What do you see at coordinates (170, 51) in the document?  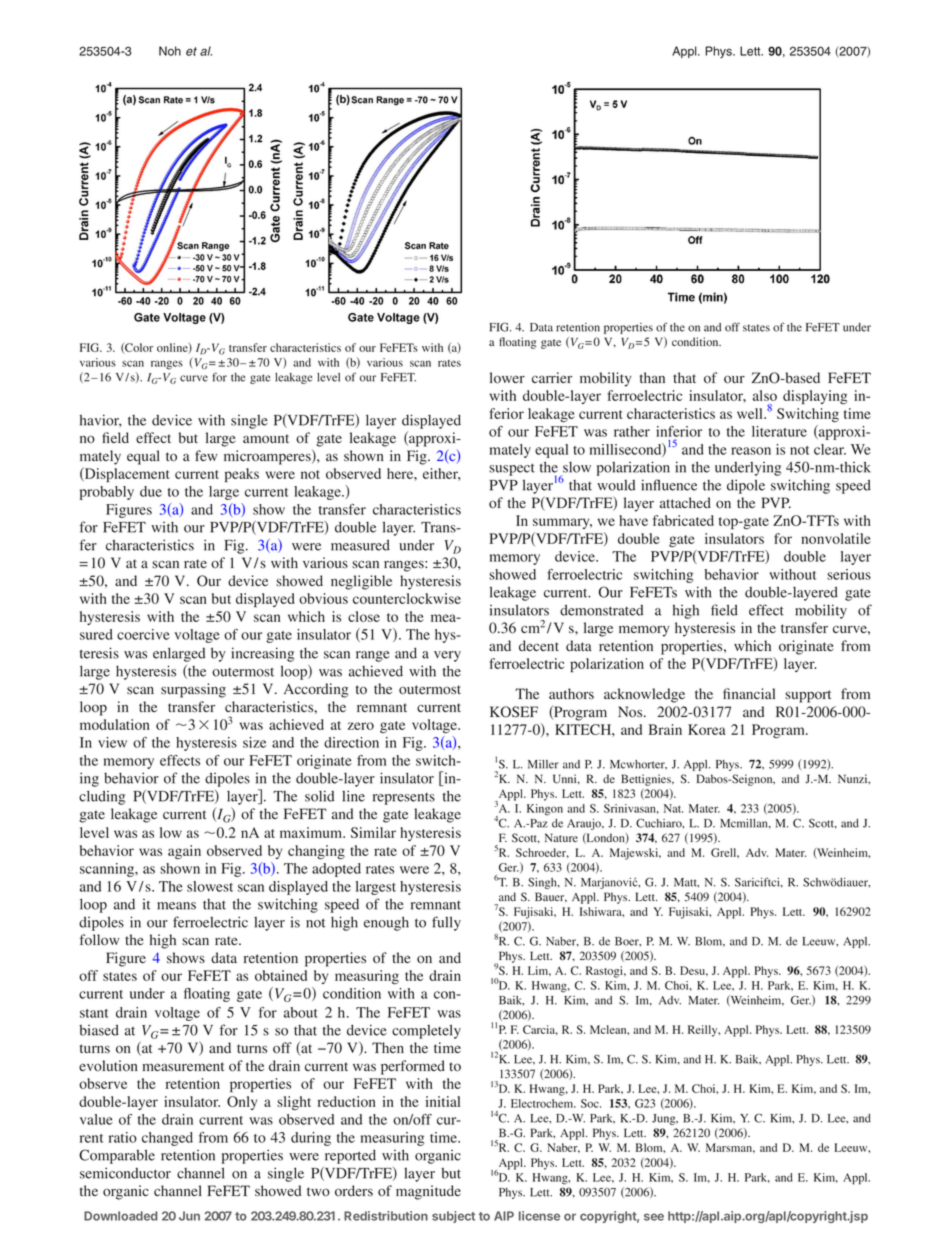 I see `Noh` at bounding box center [170, 51].
